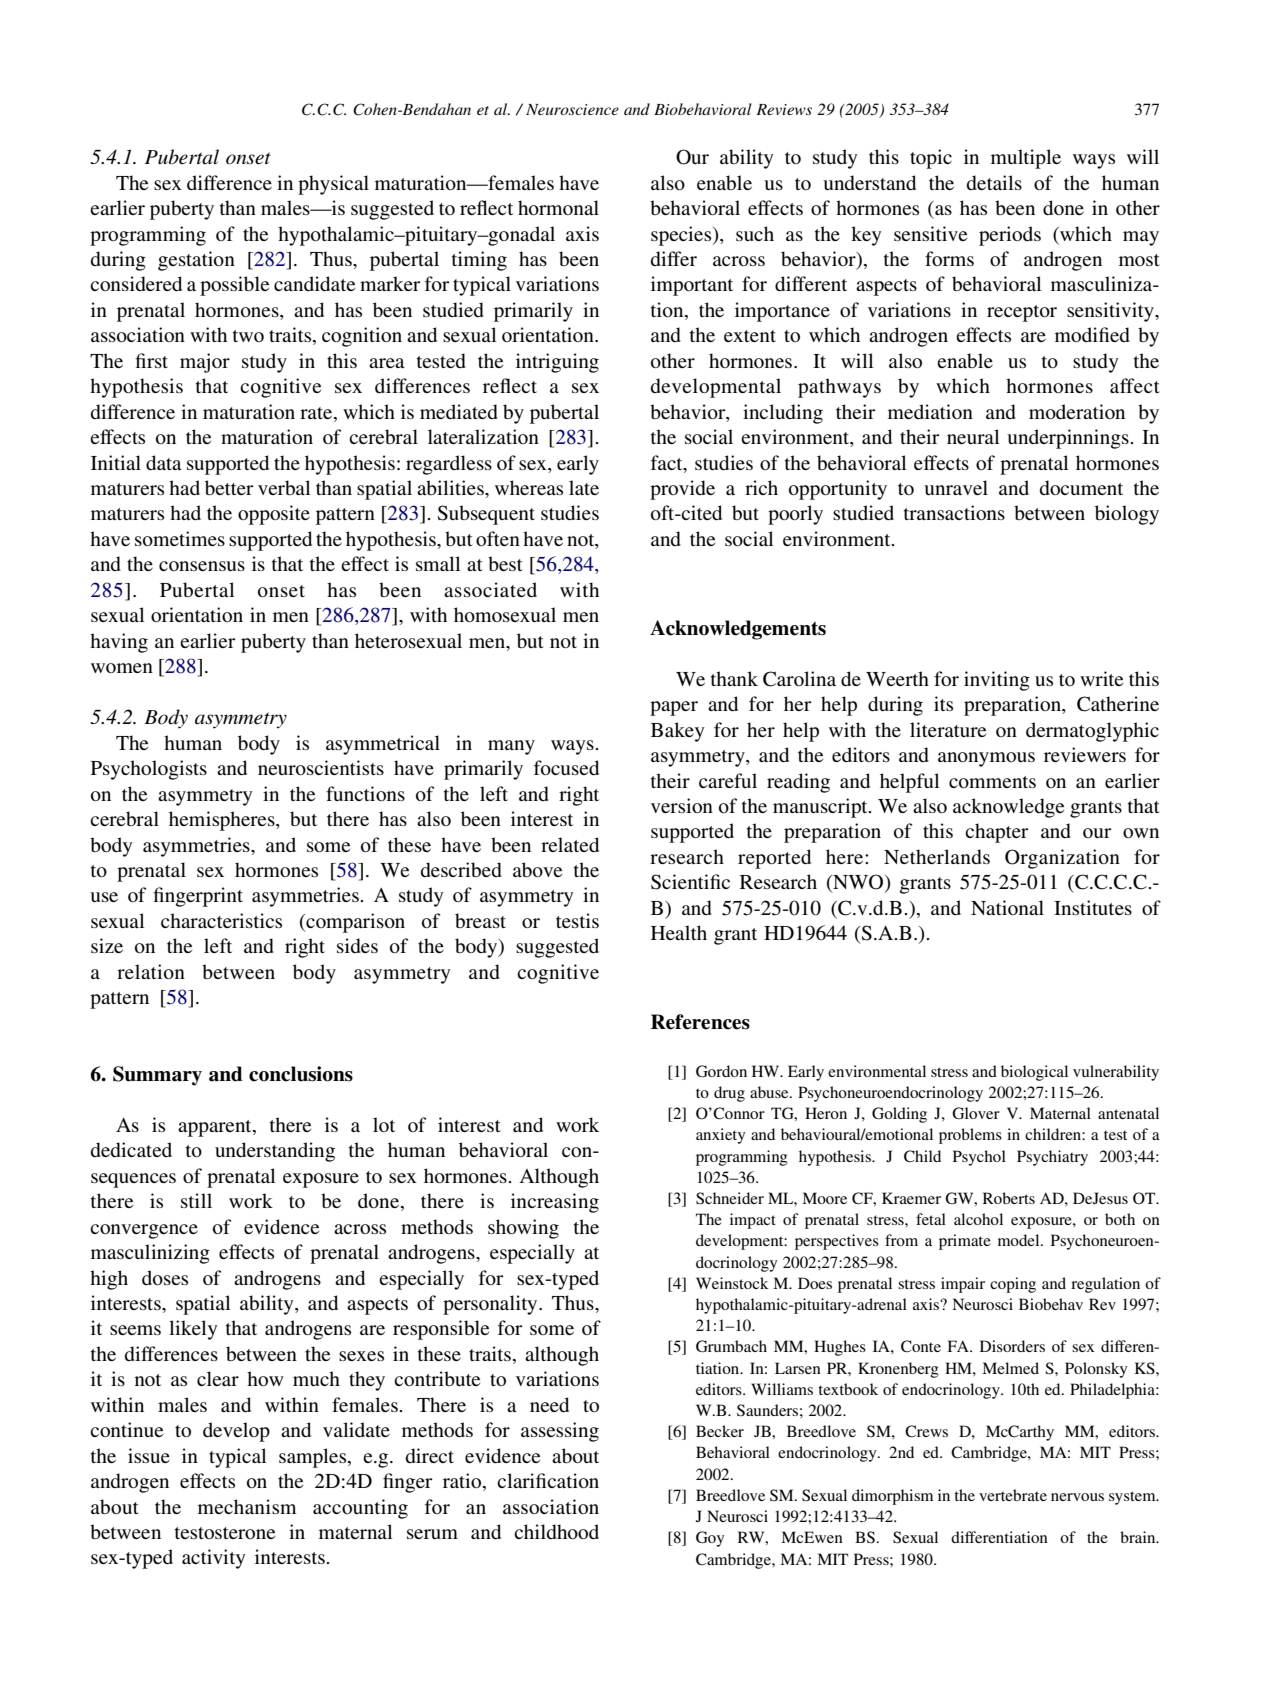 This document has width=1267, height=1690. What do you see at coordinates (1034, 1073) in the document?
I see `biological` at bounding box center [1034, 1073].
